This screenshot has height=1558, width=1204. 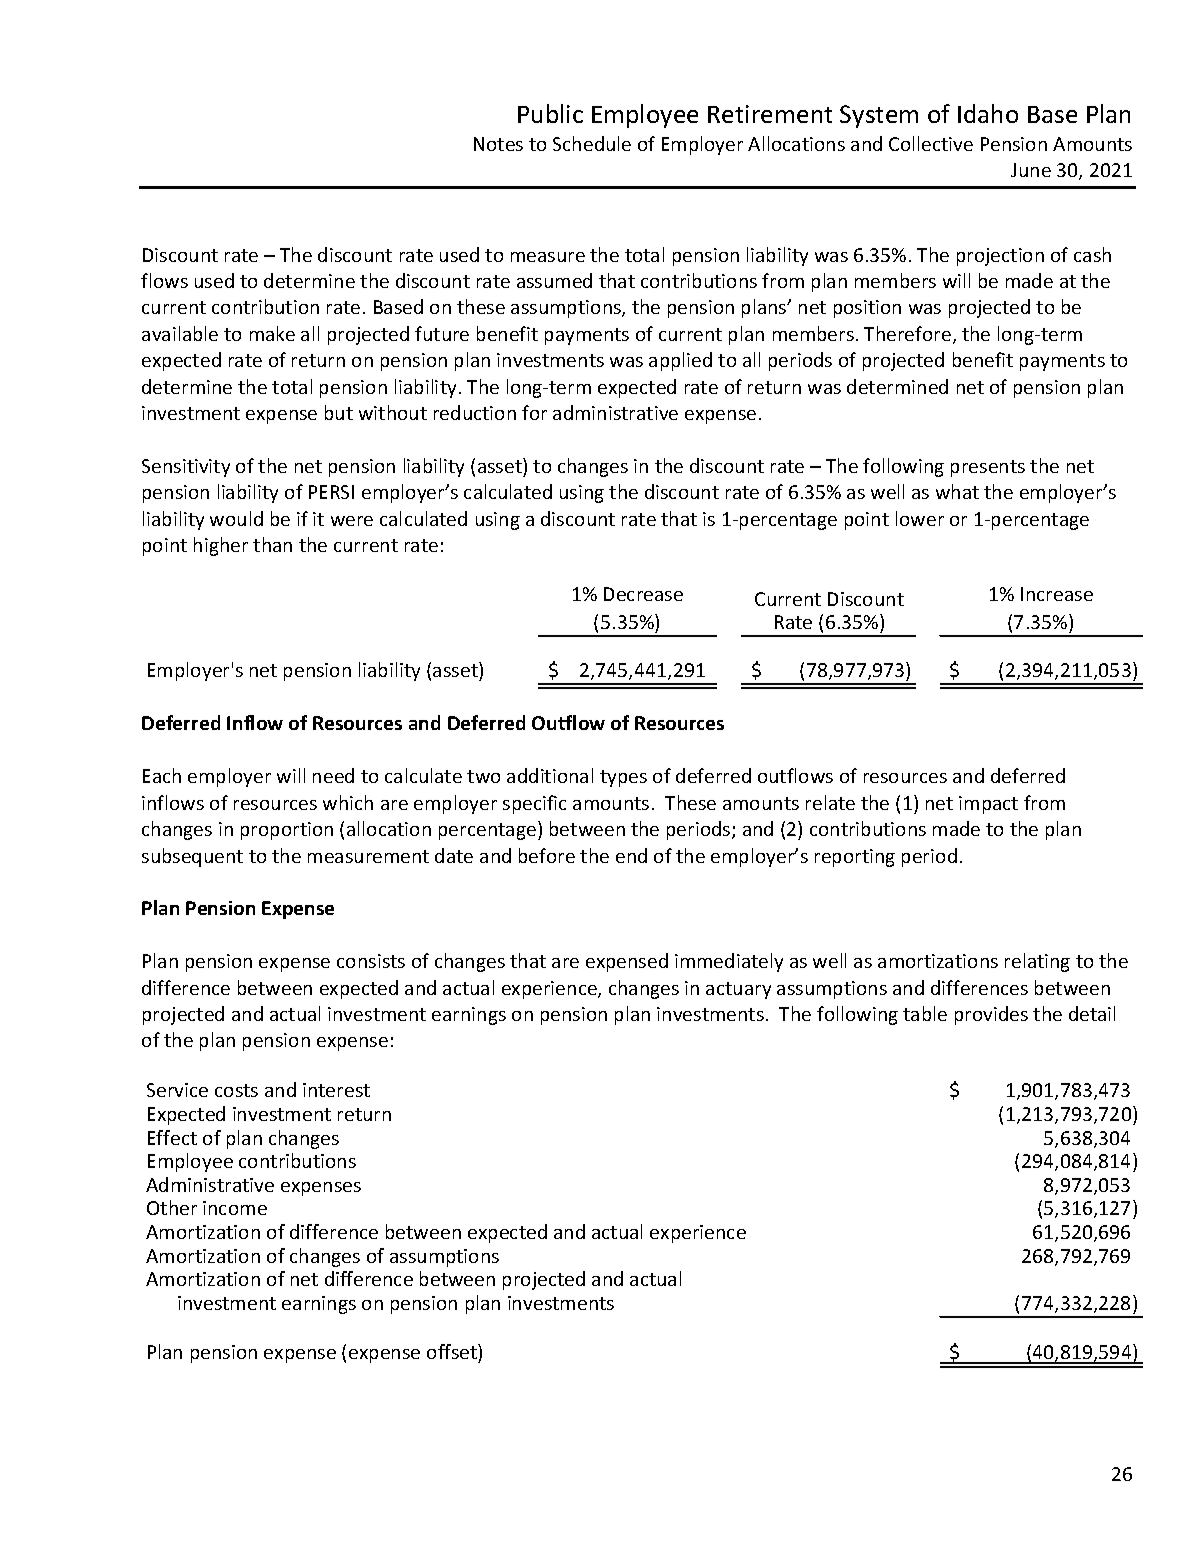 I want to click on Notes, so click(x=498, y=144).
